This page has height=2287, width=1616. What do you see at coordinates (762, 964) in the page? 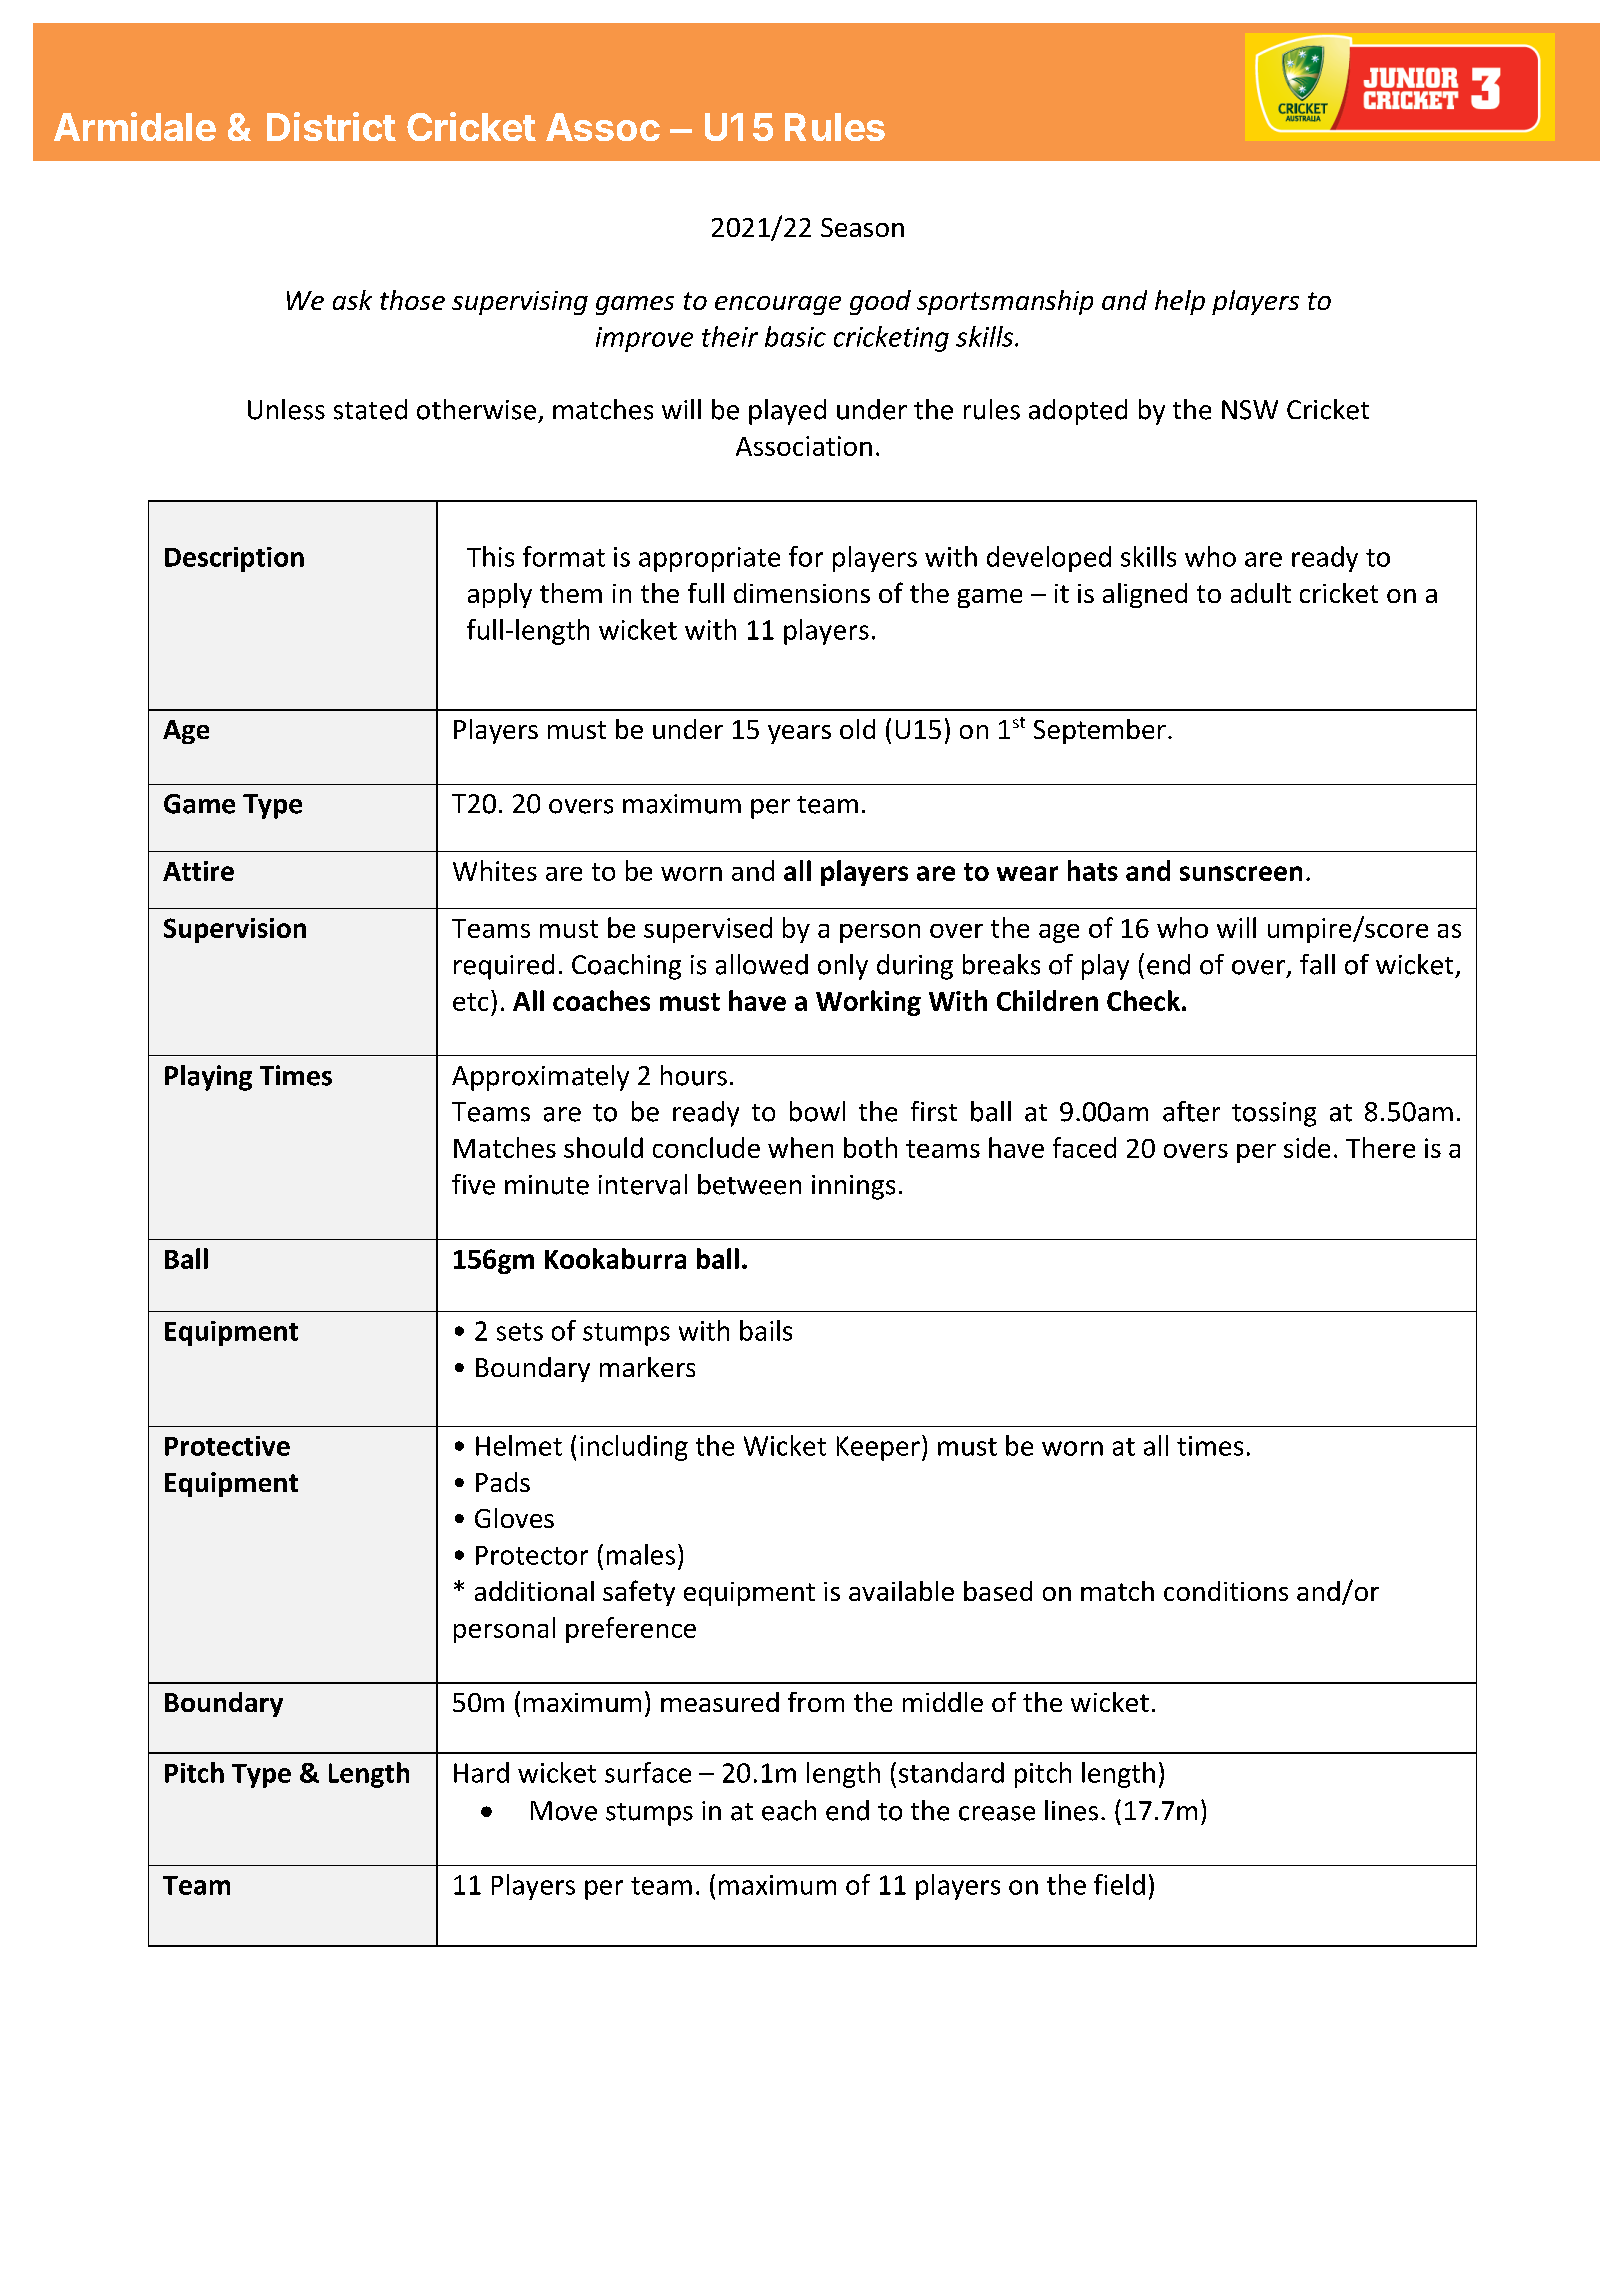
I see `allowed` at bounding box center [762, 964].
